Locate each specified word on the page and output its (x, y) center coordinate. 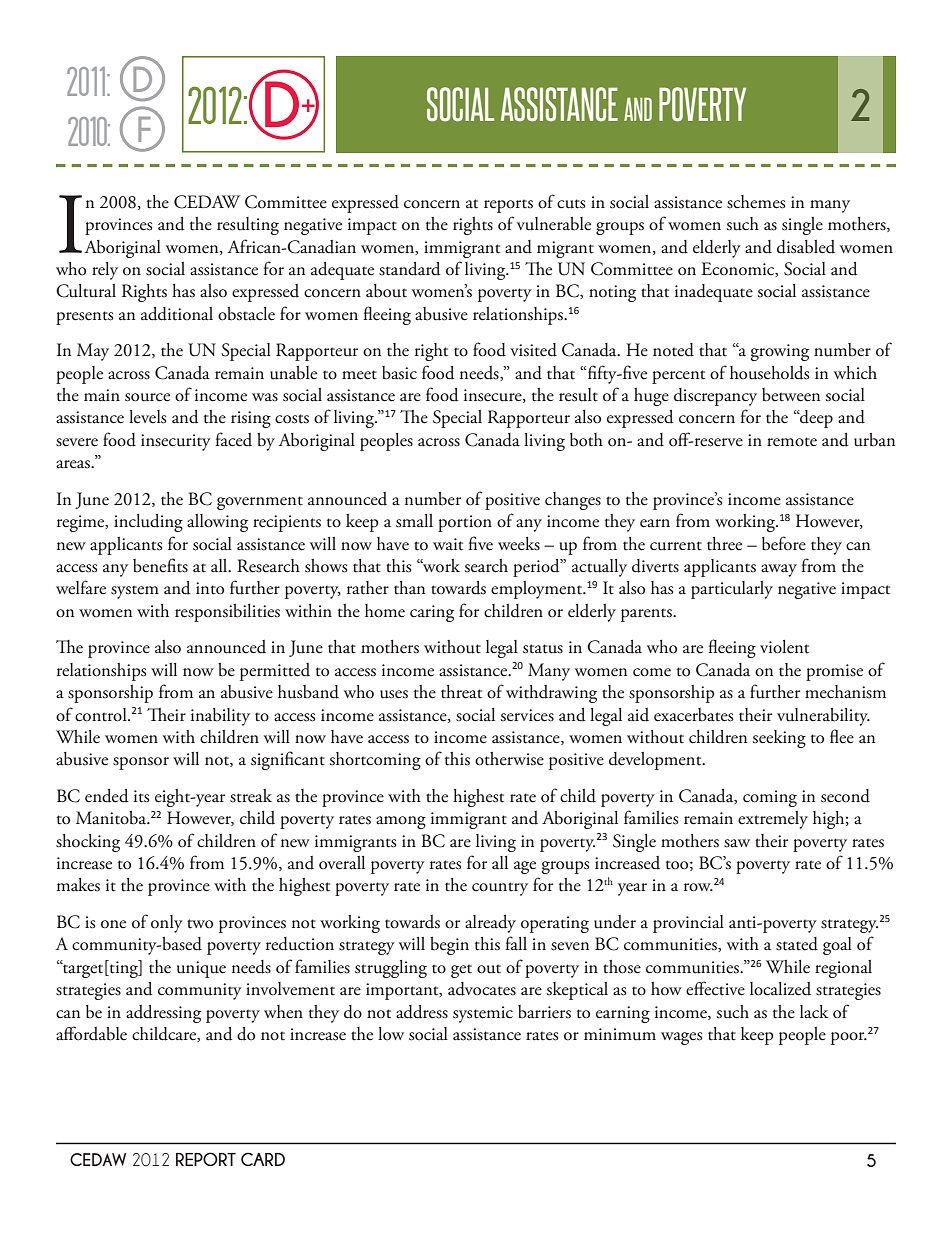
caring (432, 613)
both (586, 440)
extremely (773, 820)
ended (106, 796)
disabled (806, 247)
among (401, 822)
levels (147, 417)
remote (792, 442)
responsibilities (227, 613)
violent (784, 647)
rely (105, 271)
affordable (91, 1033)
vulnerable (554, 224)
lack (814, 1012)
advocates (482, 989)
